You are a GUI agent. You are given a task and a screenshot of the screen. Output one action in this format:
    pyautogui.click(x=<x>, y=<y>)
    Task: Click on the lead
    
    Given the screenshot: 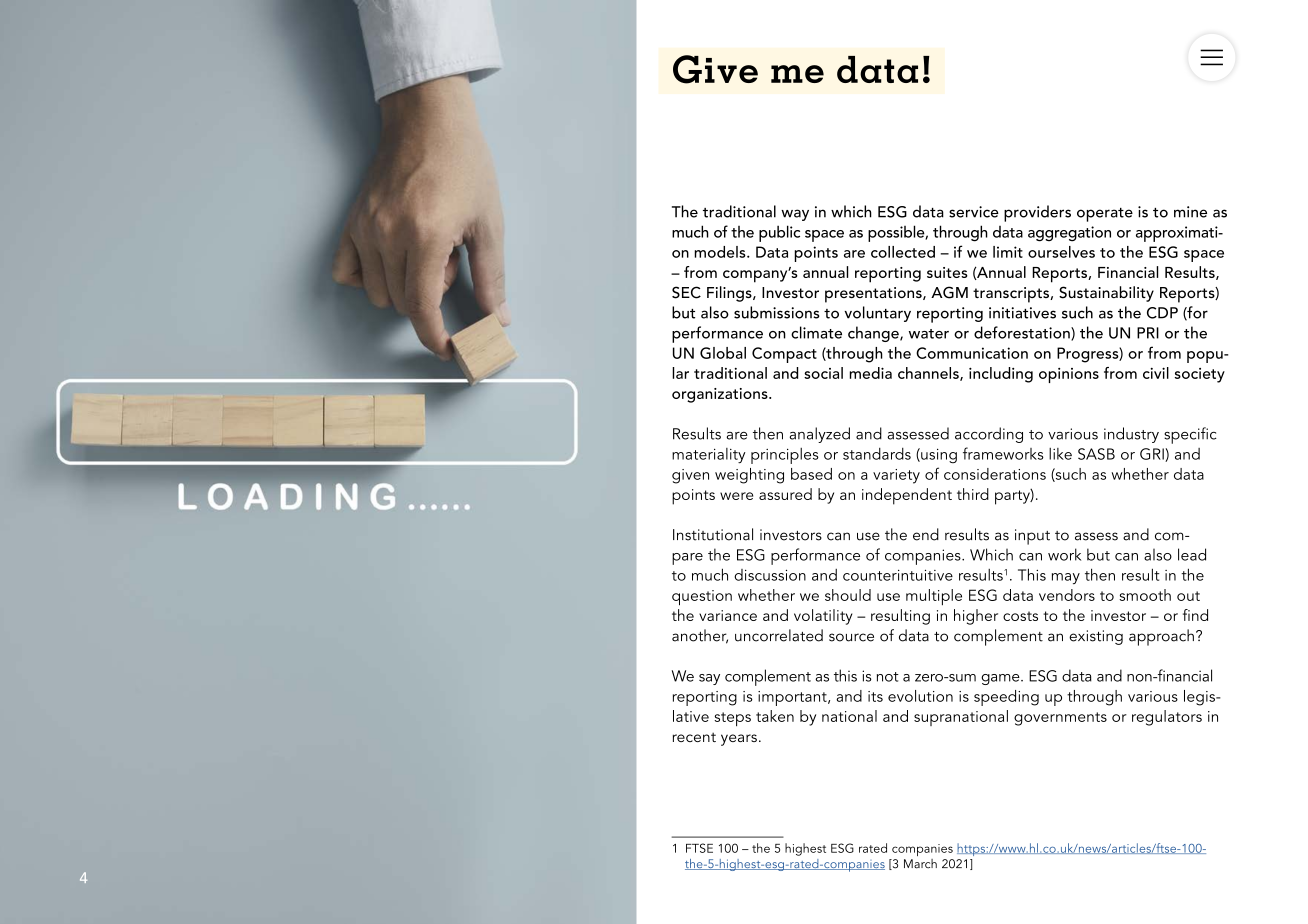 What is the action you would take?
    pyautogui.click(x=1192, y=554)
